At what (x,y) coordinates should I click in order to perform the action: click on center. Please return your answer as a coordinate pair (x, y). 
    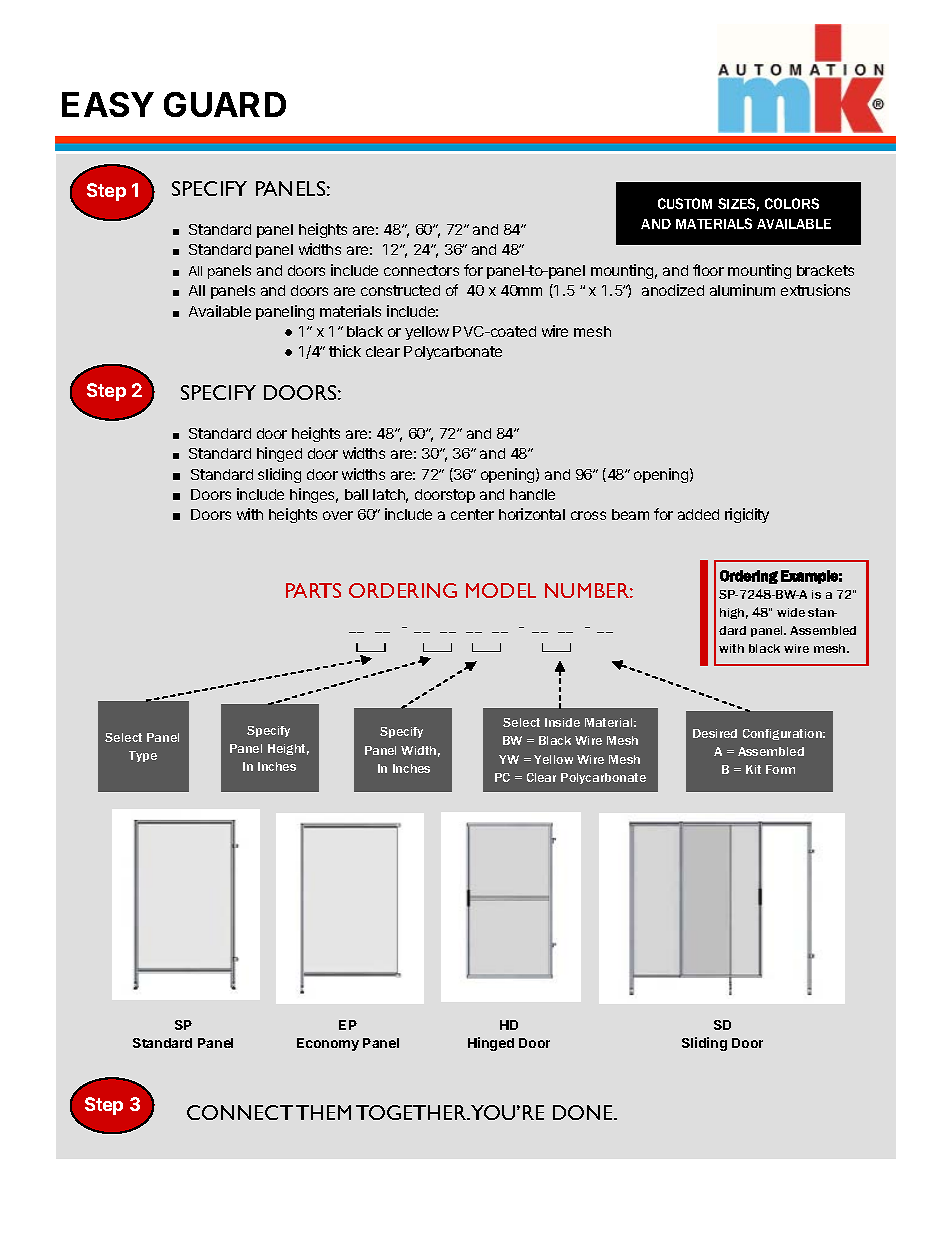
    Looking at the image, I should click on (472, 514).
